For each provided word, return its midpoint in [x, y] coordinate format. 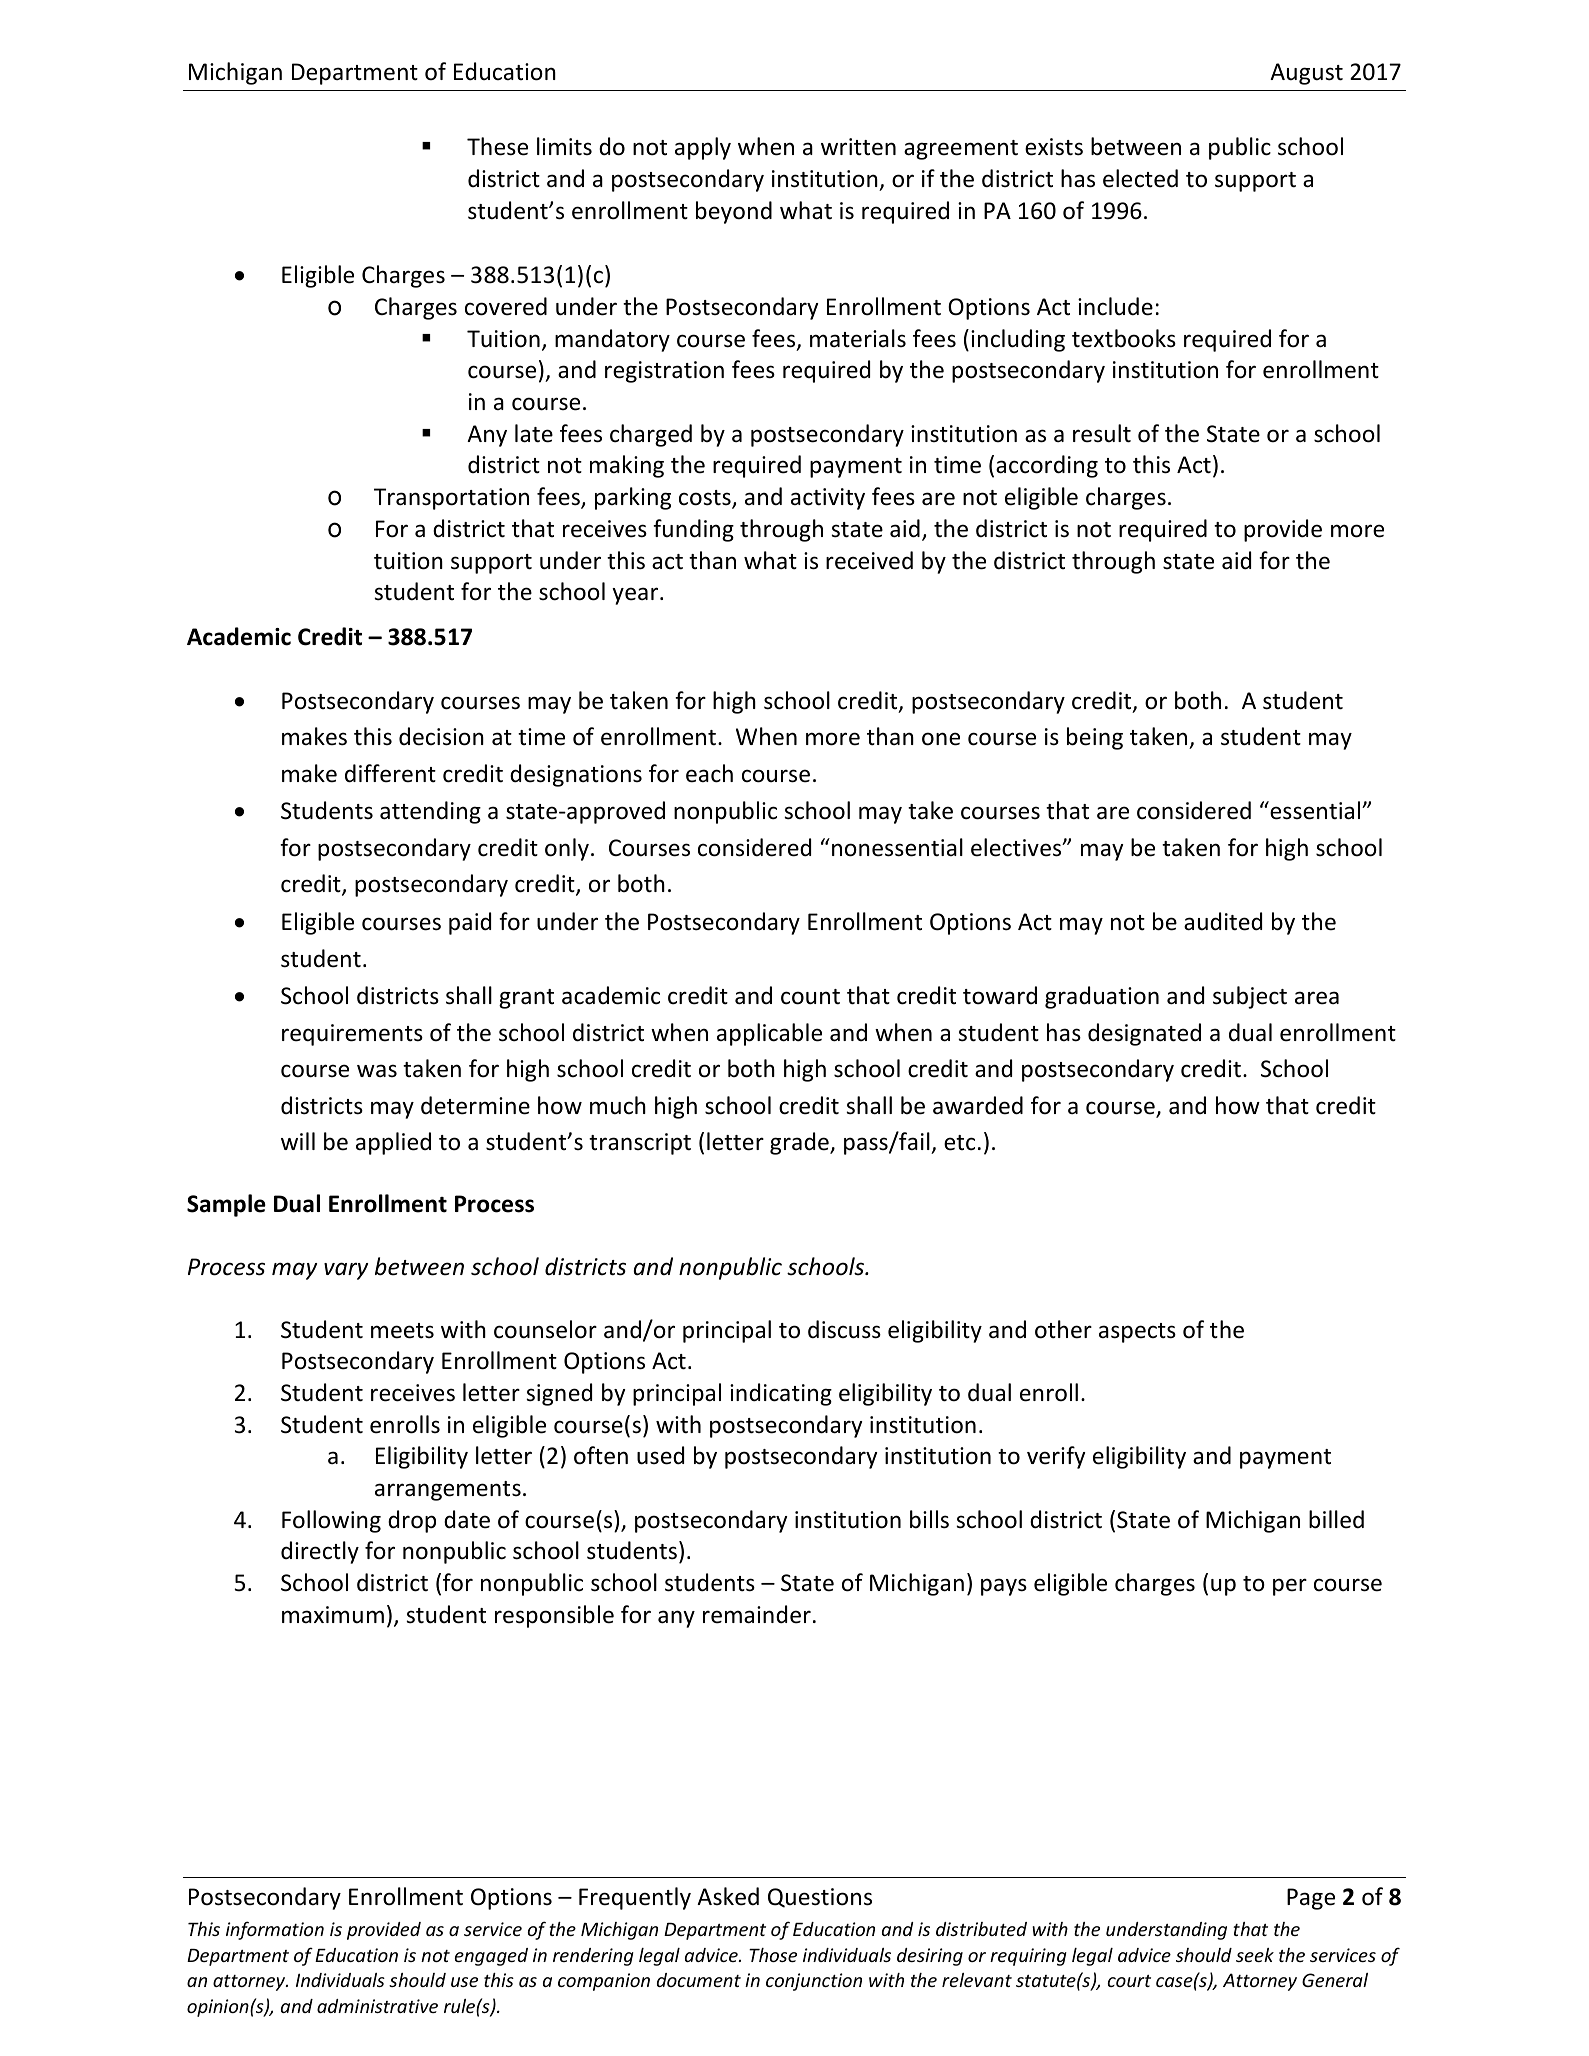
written [858, 147]
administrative [377, 2006]
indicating [781, 1394]
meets [402, 1331]
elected [1140, 178]
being [1095, 738]
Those [773, 1955]
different [390, 773]
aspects [1137, 1333]
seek [1255, 1955]
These [497, 146]
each [709, 773]
